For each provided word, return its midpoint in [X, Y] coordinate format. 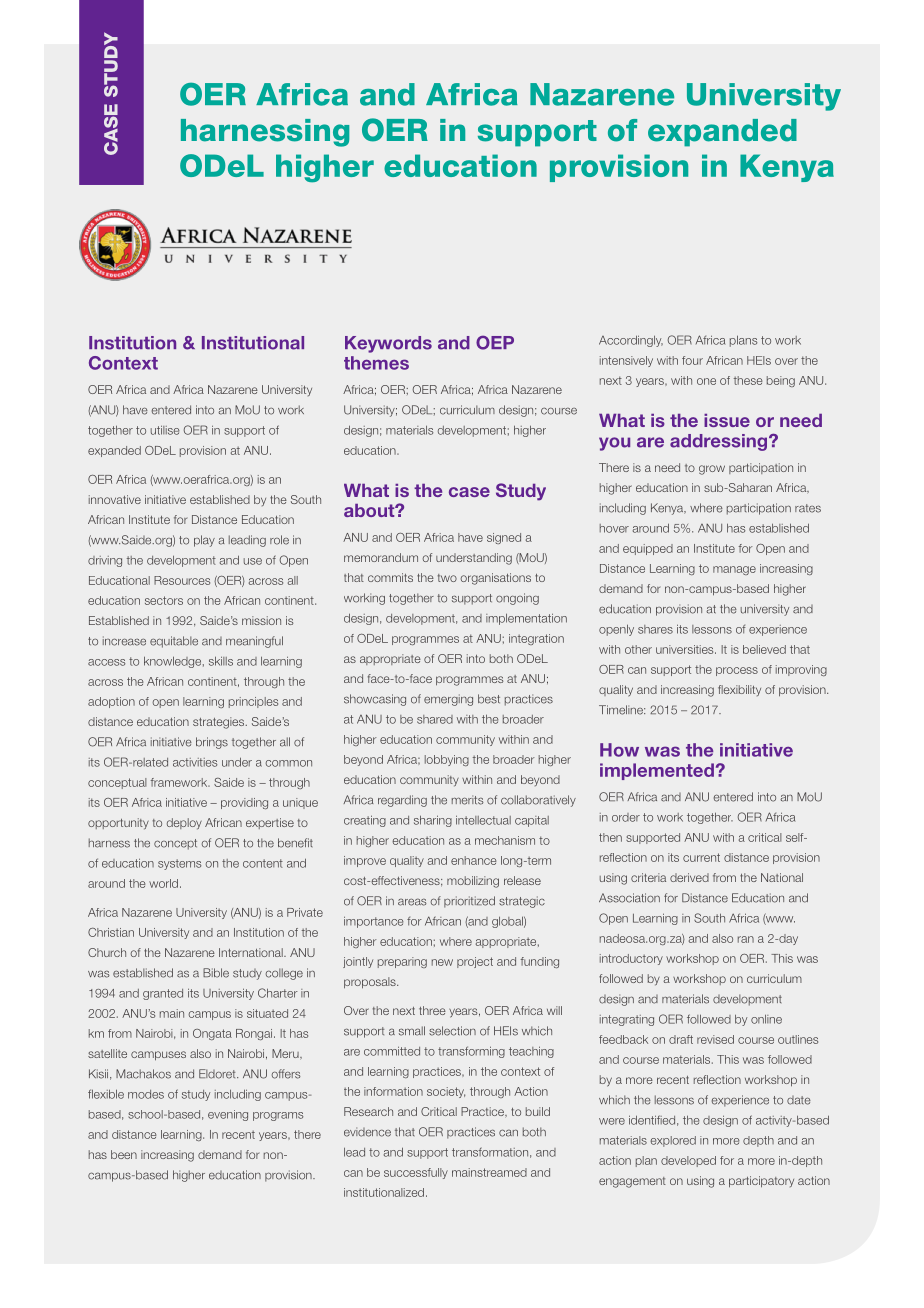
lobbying [447, 760]
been [124, 1154]
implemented [657, 771]
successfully [416, 1173]
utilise [165, 430]
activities [195, 762]
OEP [495, 343]
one [706, 381]
